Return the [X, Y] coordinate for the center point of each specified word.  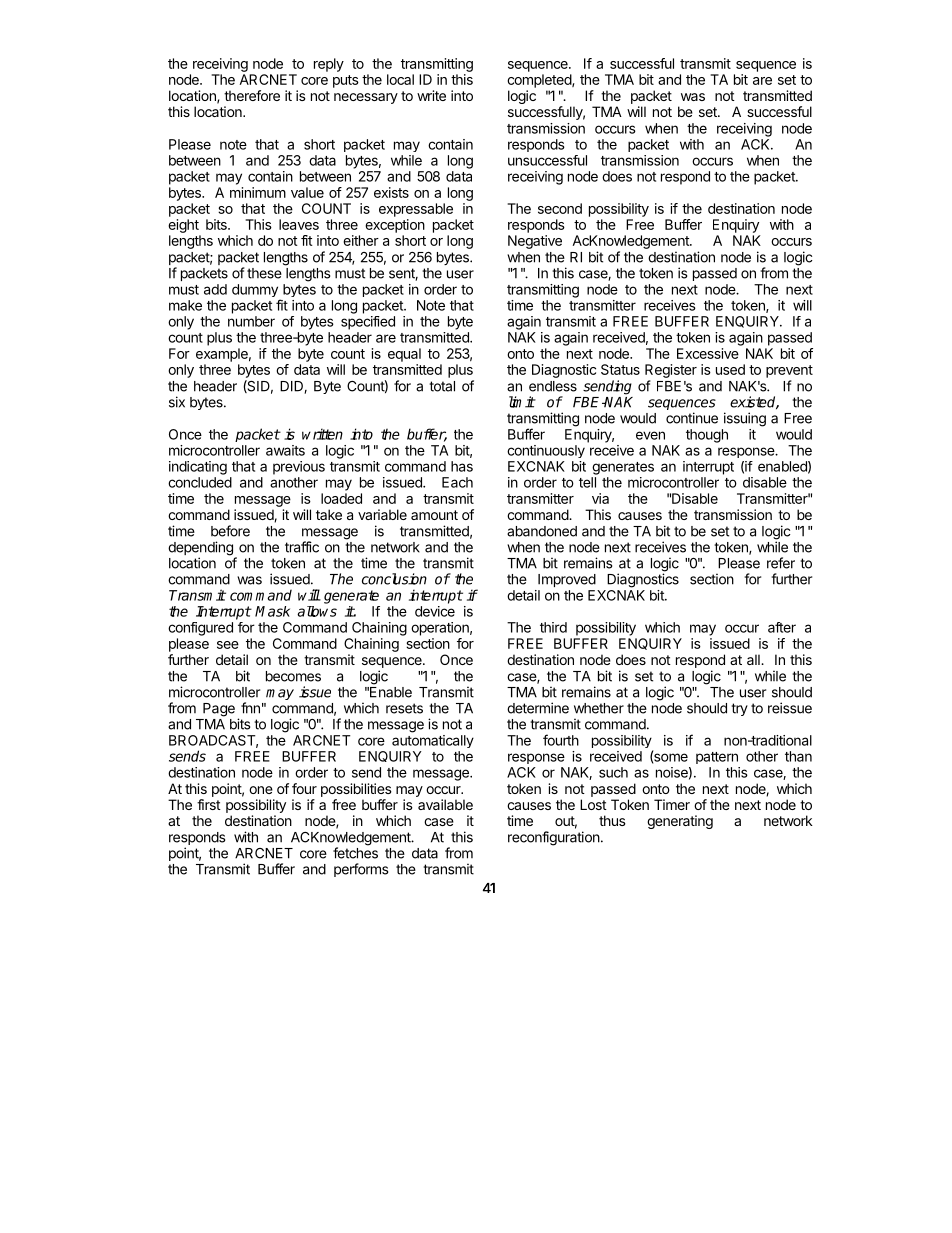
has [462, 466]
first [209, 804]
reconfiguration [554, 838]
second [560, 208]
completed [540, 81]
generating [680, 822]
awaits [285, 450]
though [707, 436]
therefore [252, 95]
